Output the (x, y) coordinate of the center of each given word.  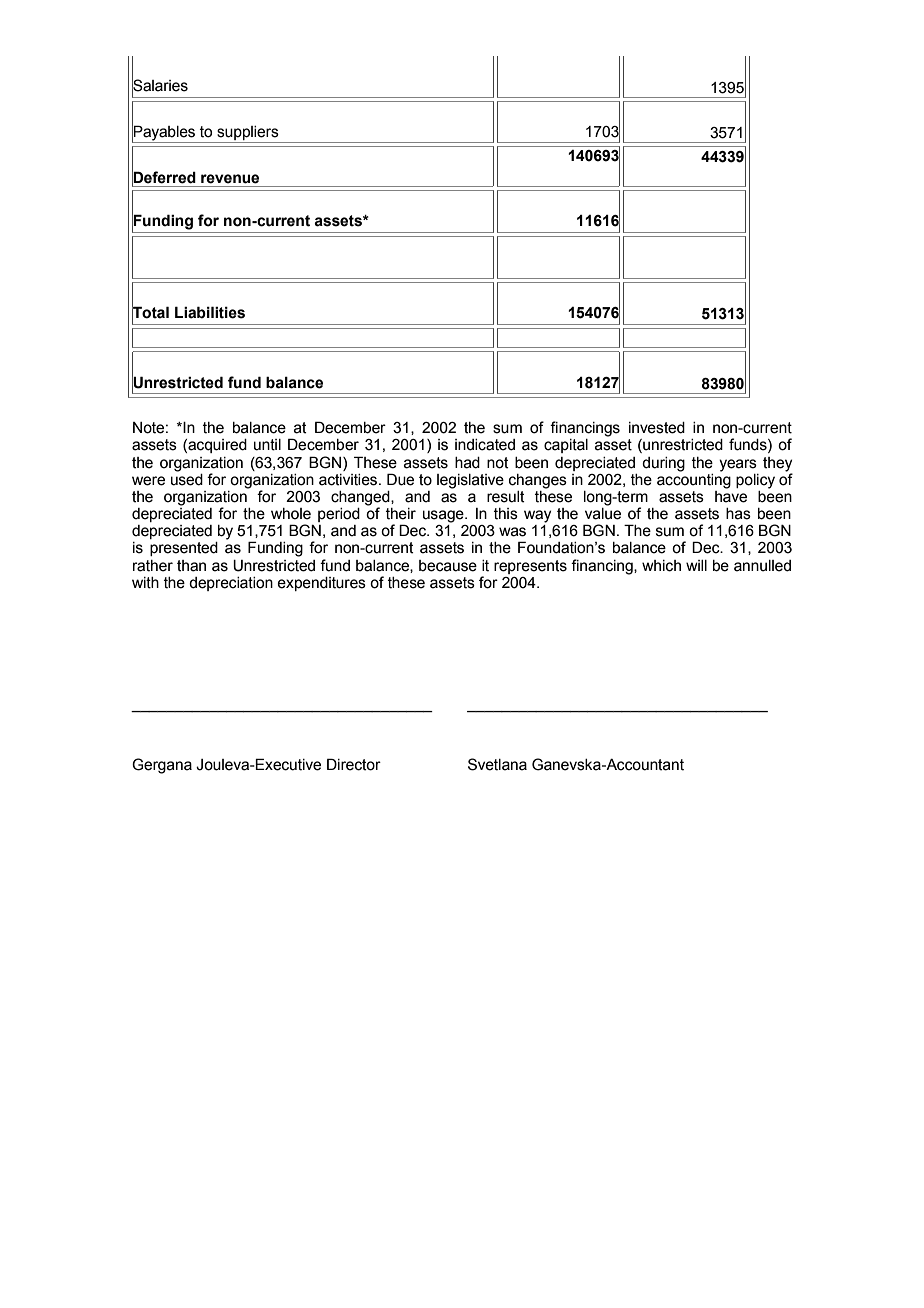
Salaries (160, 86)
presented (184, 549)
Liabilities (210, 312)
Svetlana (497, 764)
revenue (230, 179)
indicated (485, 445)
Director (354, 764)
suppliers (248, 133)
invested (657, 428)
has (738, 514)
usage (444, 516)
